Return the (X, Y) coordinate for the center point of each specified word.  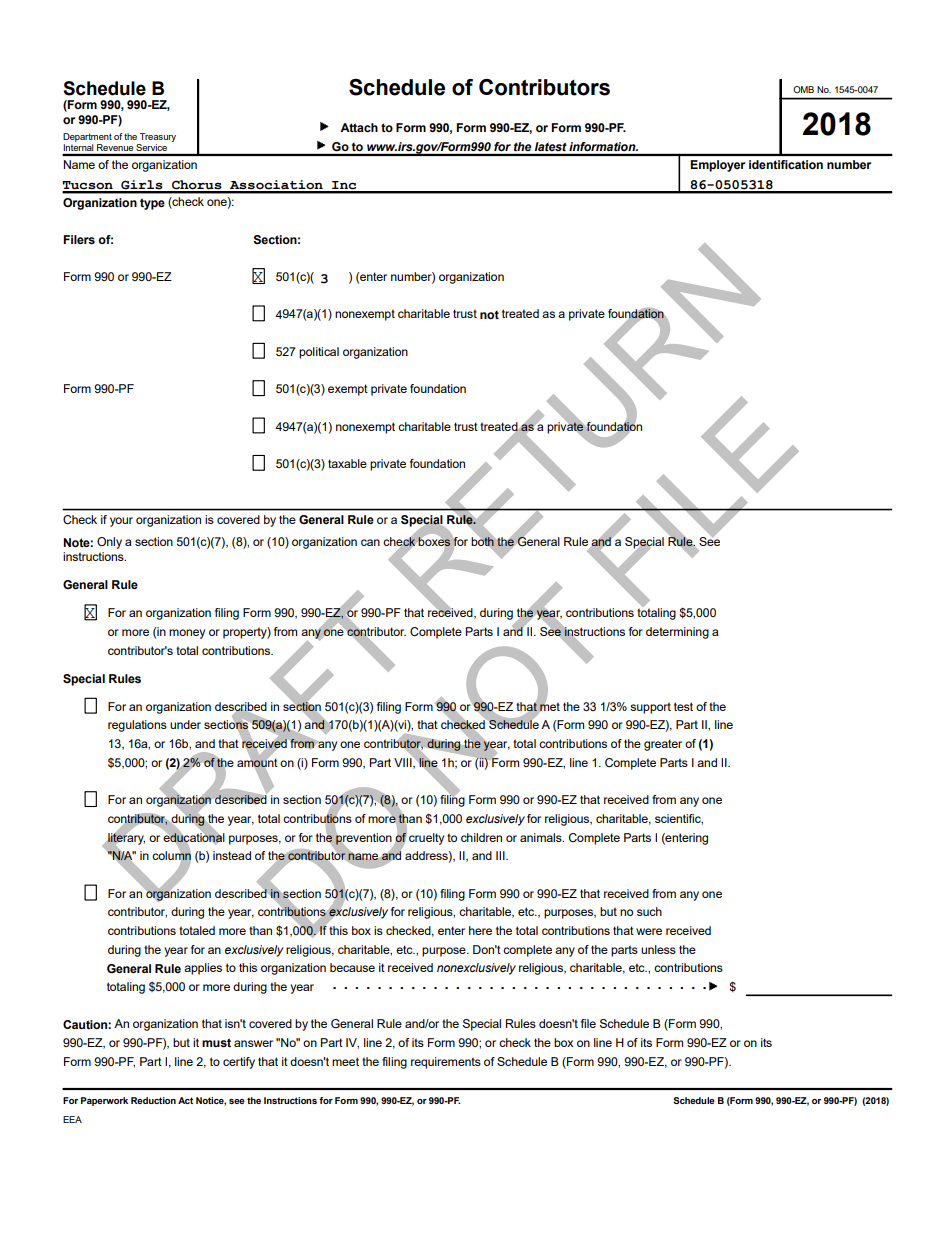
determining (677, 633)
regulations (137, 726)
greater (663, 745)
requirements (446, 1063)
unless (658, 949)
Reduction (153, 1100)
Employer (717, 166)
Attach (359, 127)
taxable (347, 463)
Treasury (158, 137)
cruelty (426, 839)
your (121, 522)
